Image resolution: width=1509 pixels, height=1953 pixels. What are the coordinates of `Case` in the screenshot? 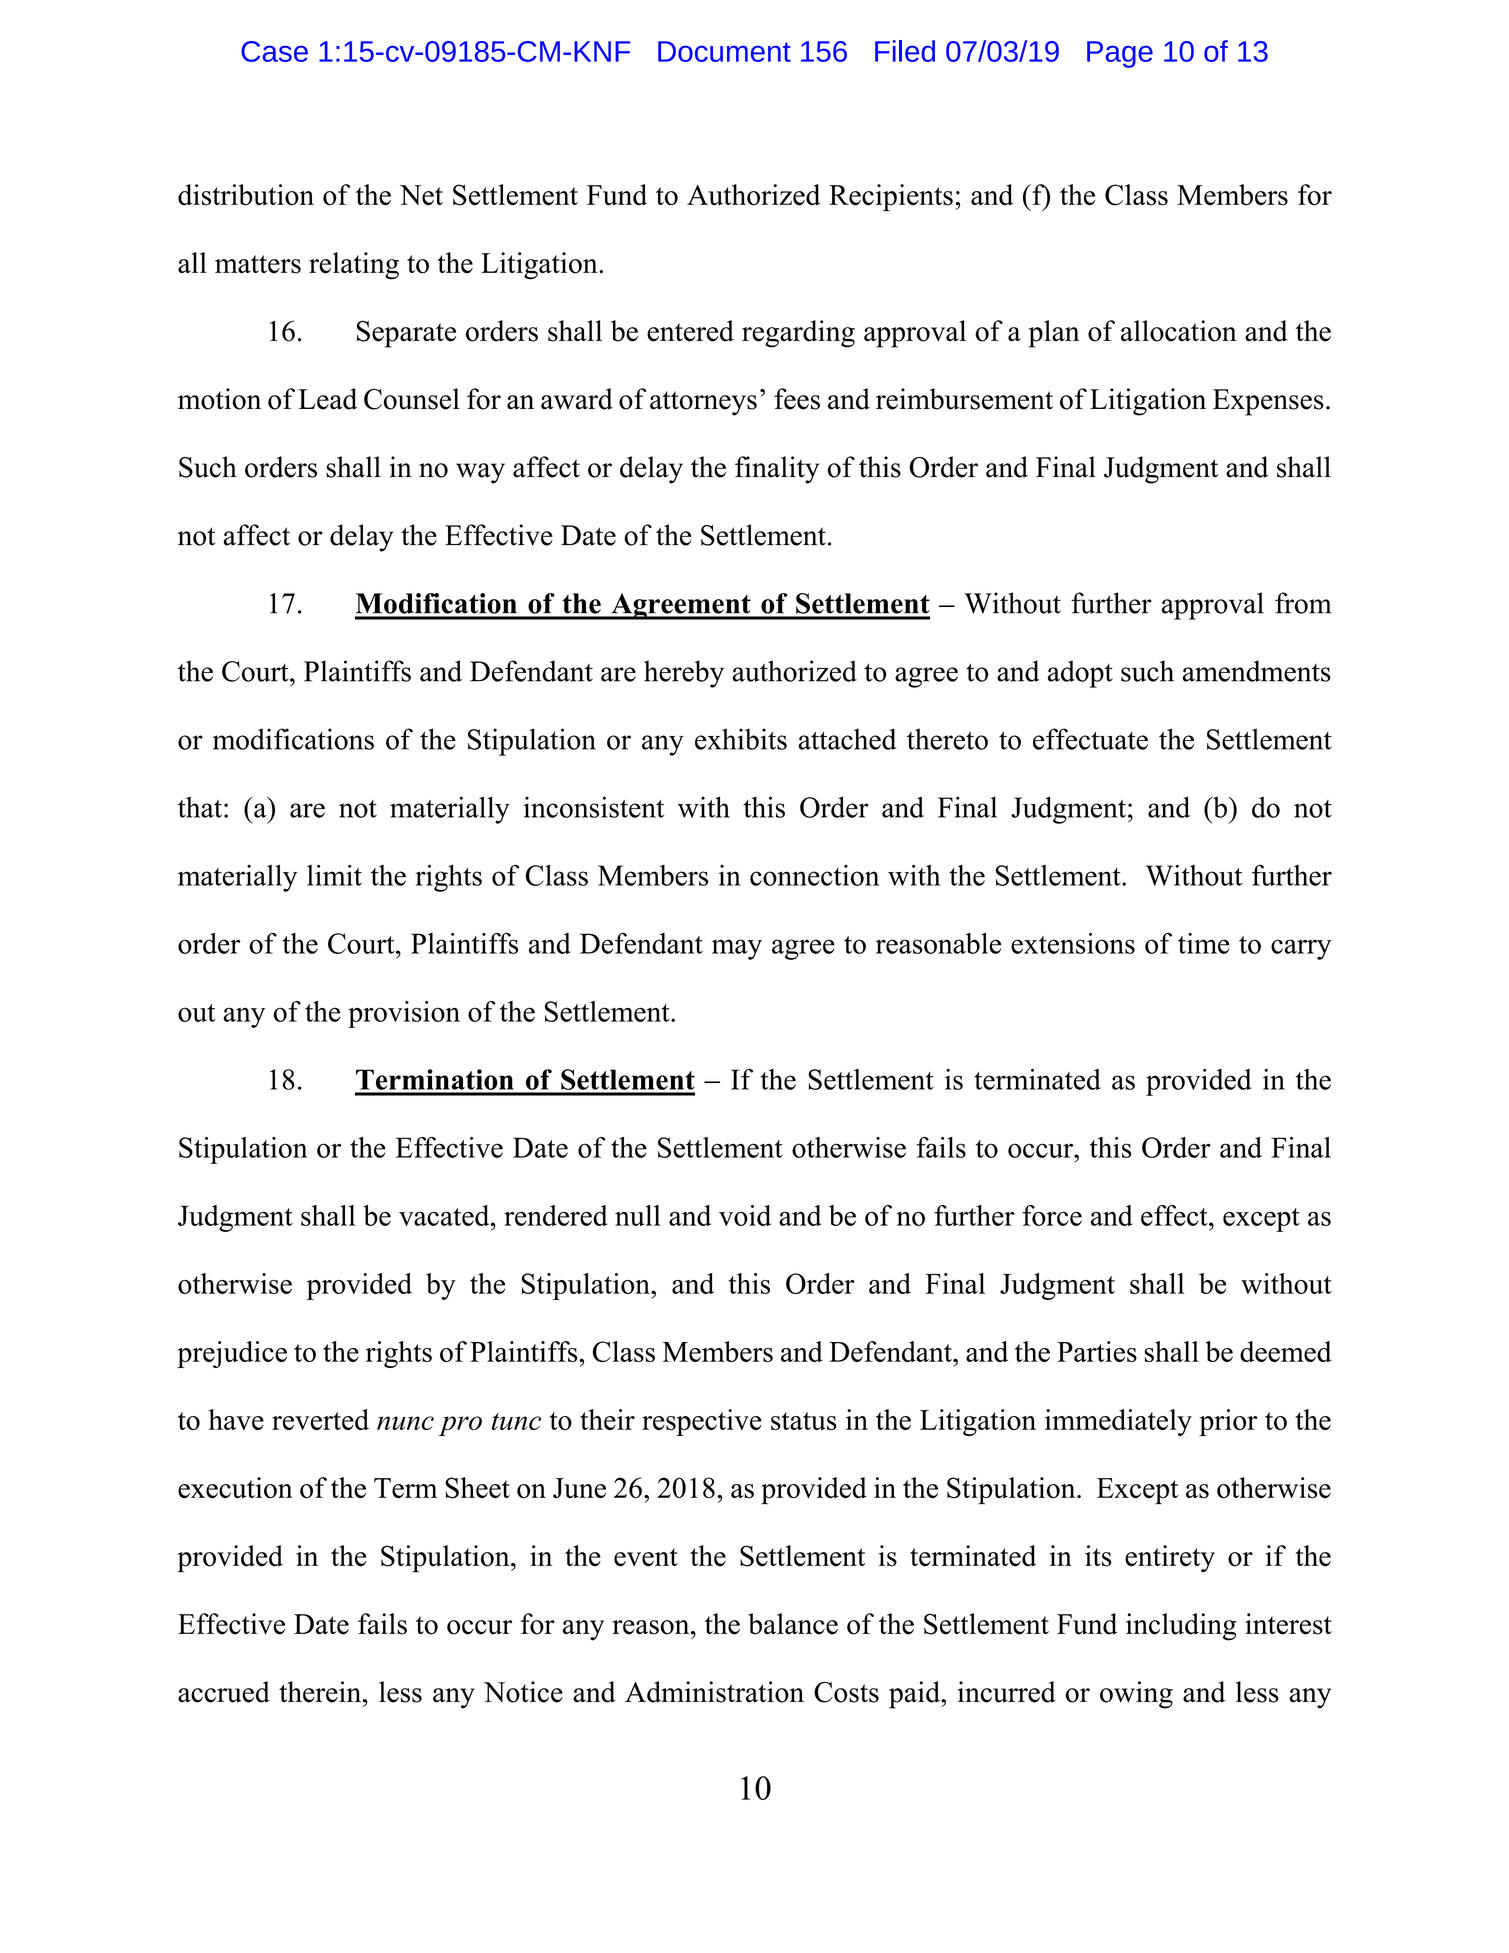 It's located at (274, 51).
